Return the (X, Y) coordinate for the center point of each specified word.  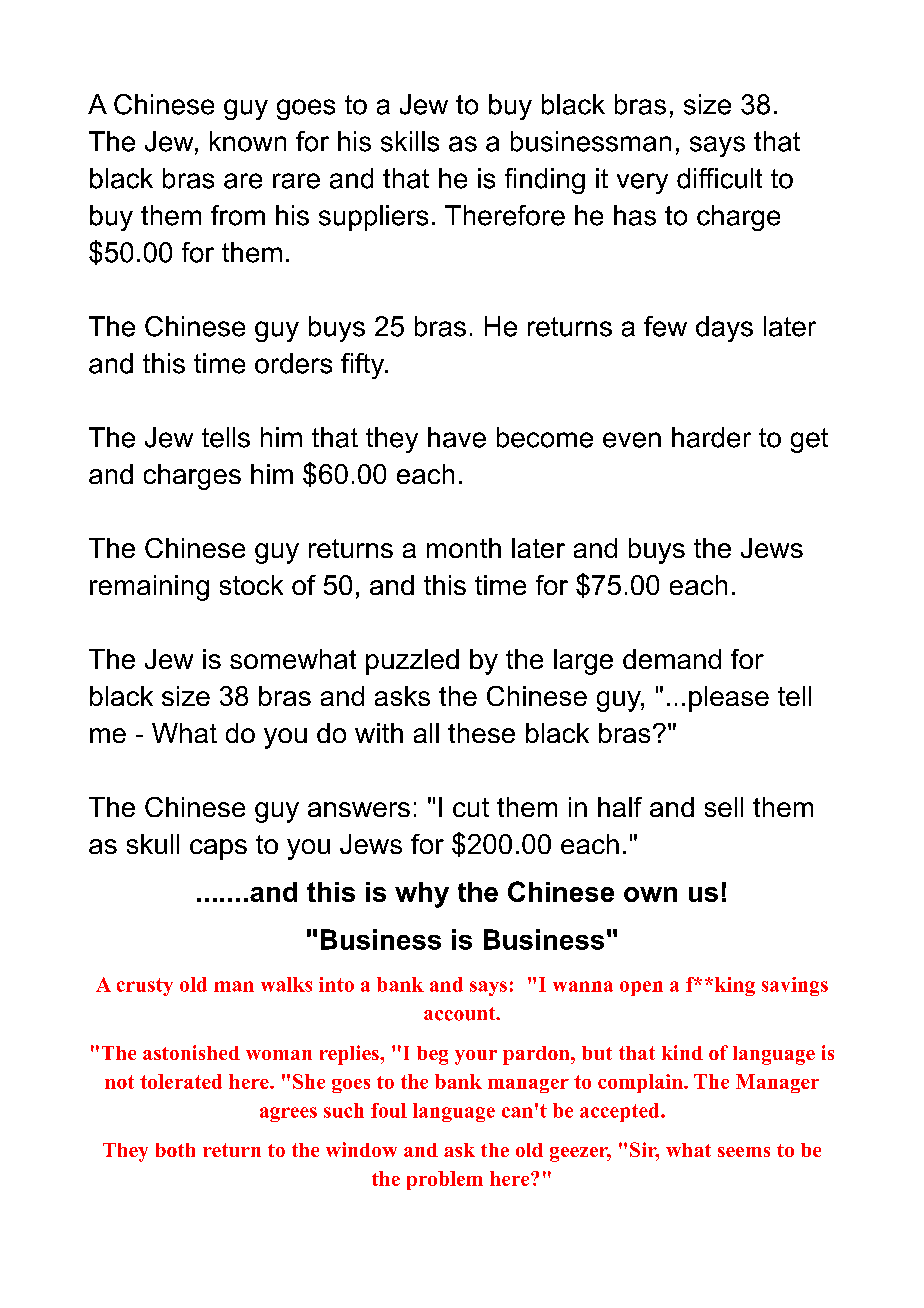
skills (410, 141)
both (175, 1150)
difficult (719, 178)
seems (744, 1152)
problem (445, 1180)
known (248, 141)
